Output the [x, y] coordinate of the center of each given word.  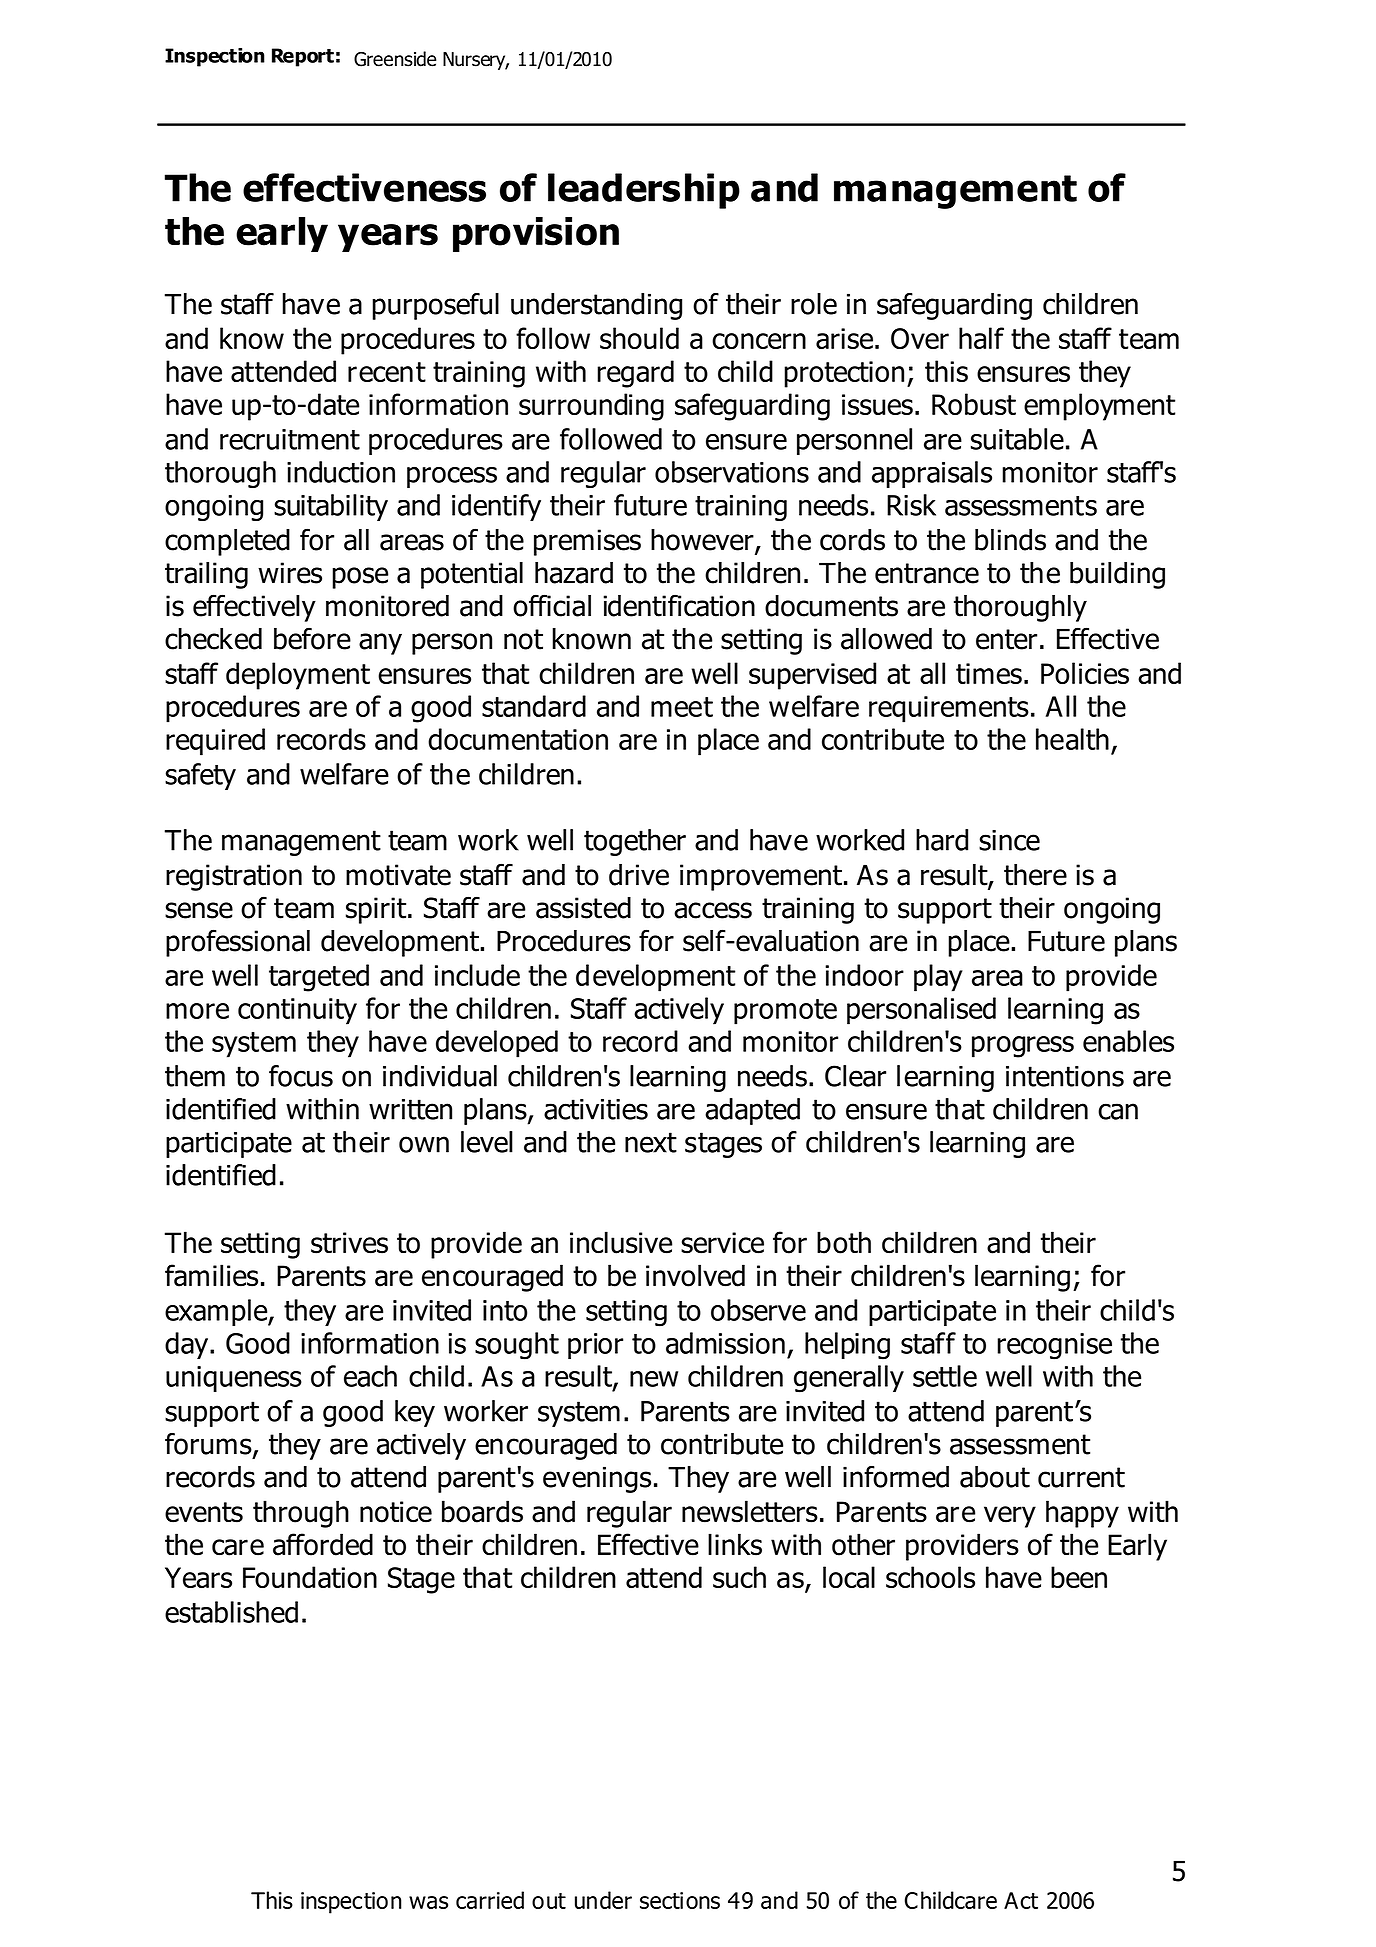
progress [1023, 1047]
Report [303, 57]
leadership [644, 191]
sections [680, 1900]
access [713, 910]
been [1079, 1577]
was [428, 1902]
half [981, 338]
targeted [319, 978]
